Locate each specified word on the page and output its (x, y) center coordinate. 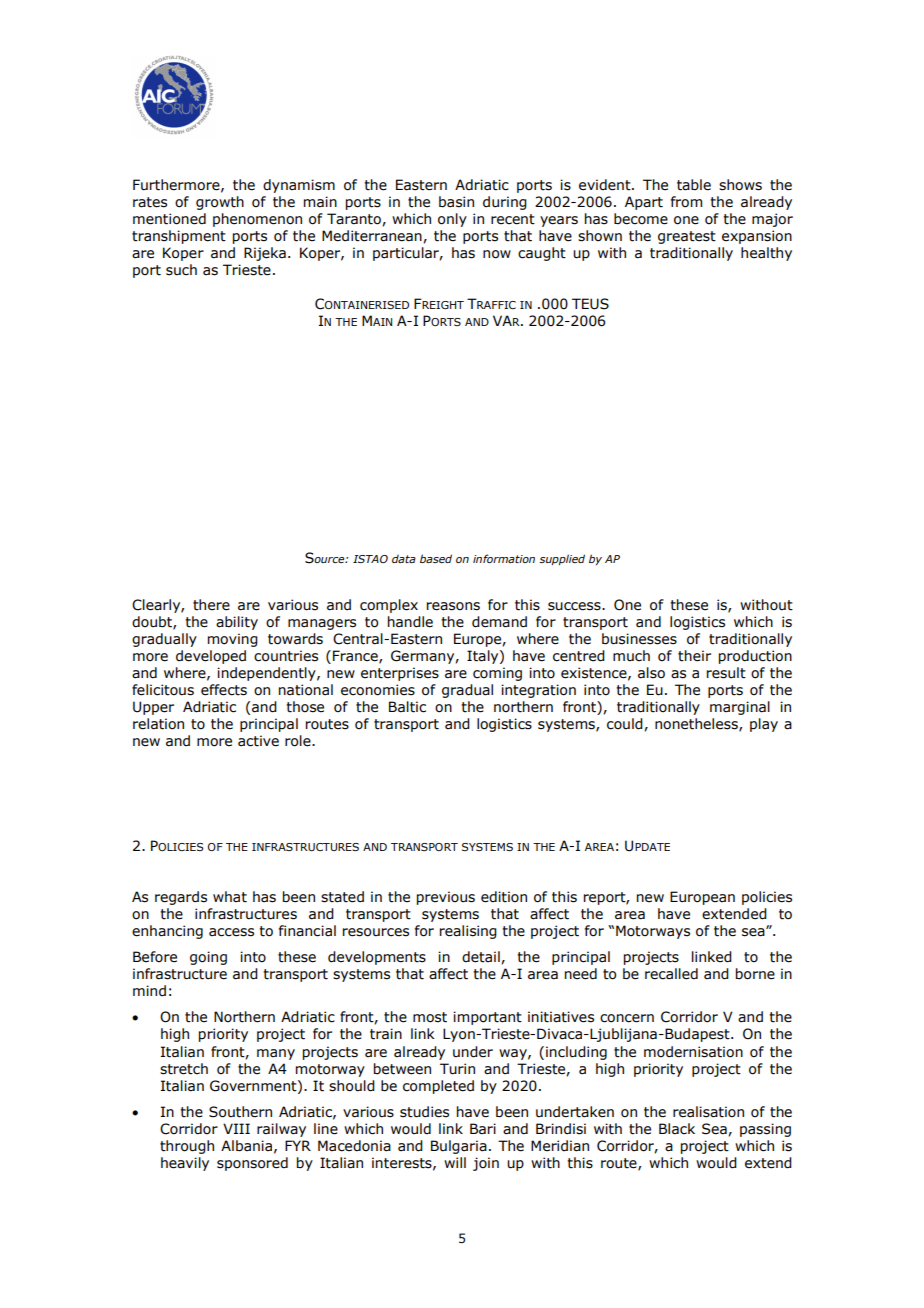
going (208, 958)
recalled (671, 974)
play (764, 725)
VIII (236, 1128)
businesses (639, 639)
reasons (453, 606)
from (686, 202)
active (258, 741)
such (181, 270)
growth (220, 203)
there (211, 605)
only (452, 220)
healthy (766, 254)
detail (482, 957)
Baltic (407, 707)
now (497, 254)
